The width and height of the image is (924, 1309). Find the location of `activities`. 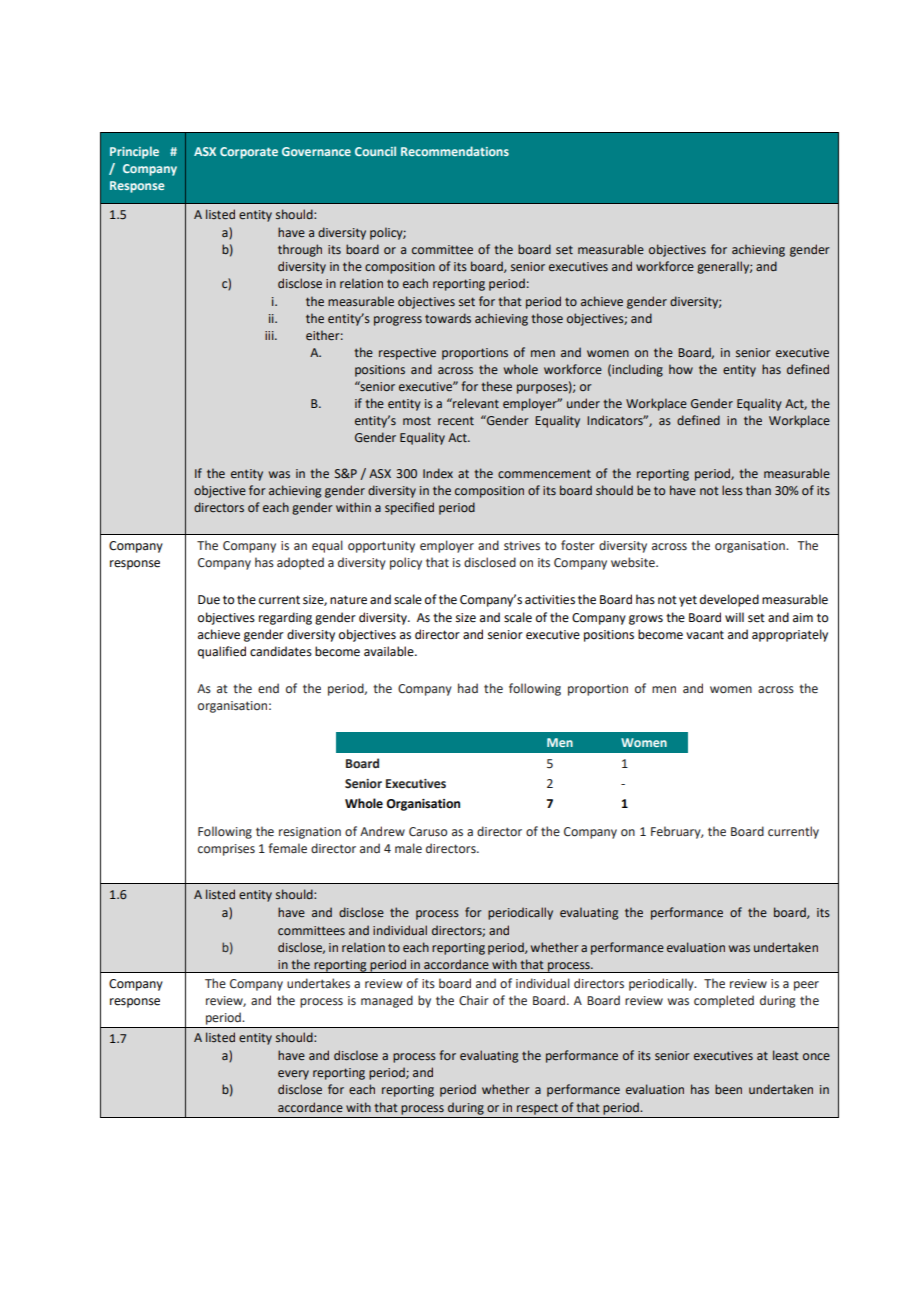

activities is located at coordinates (550, 600).
